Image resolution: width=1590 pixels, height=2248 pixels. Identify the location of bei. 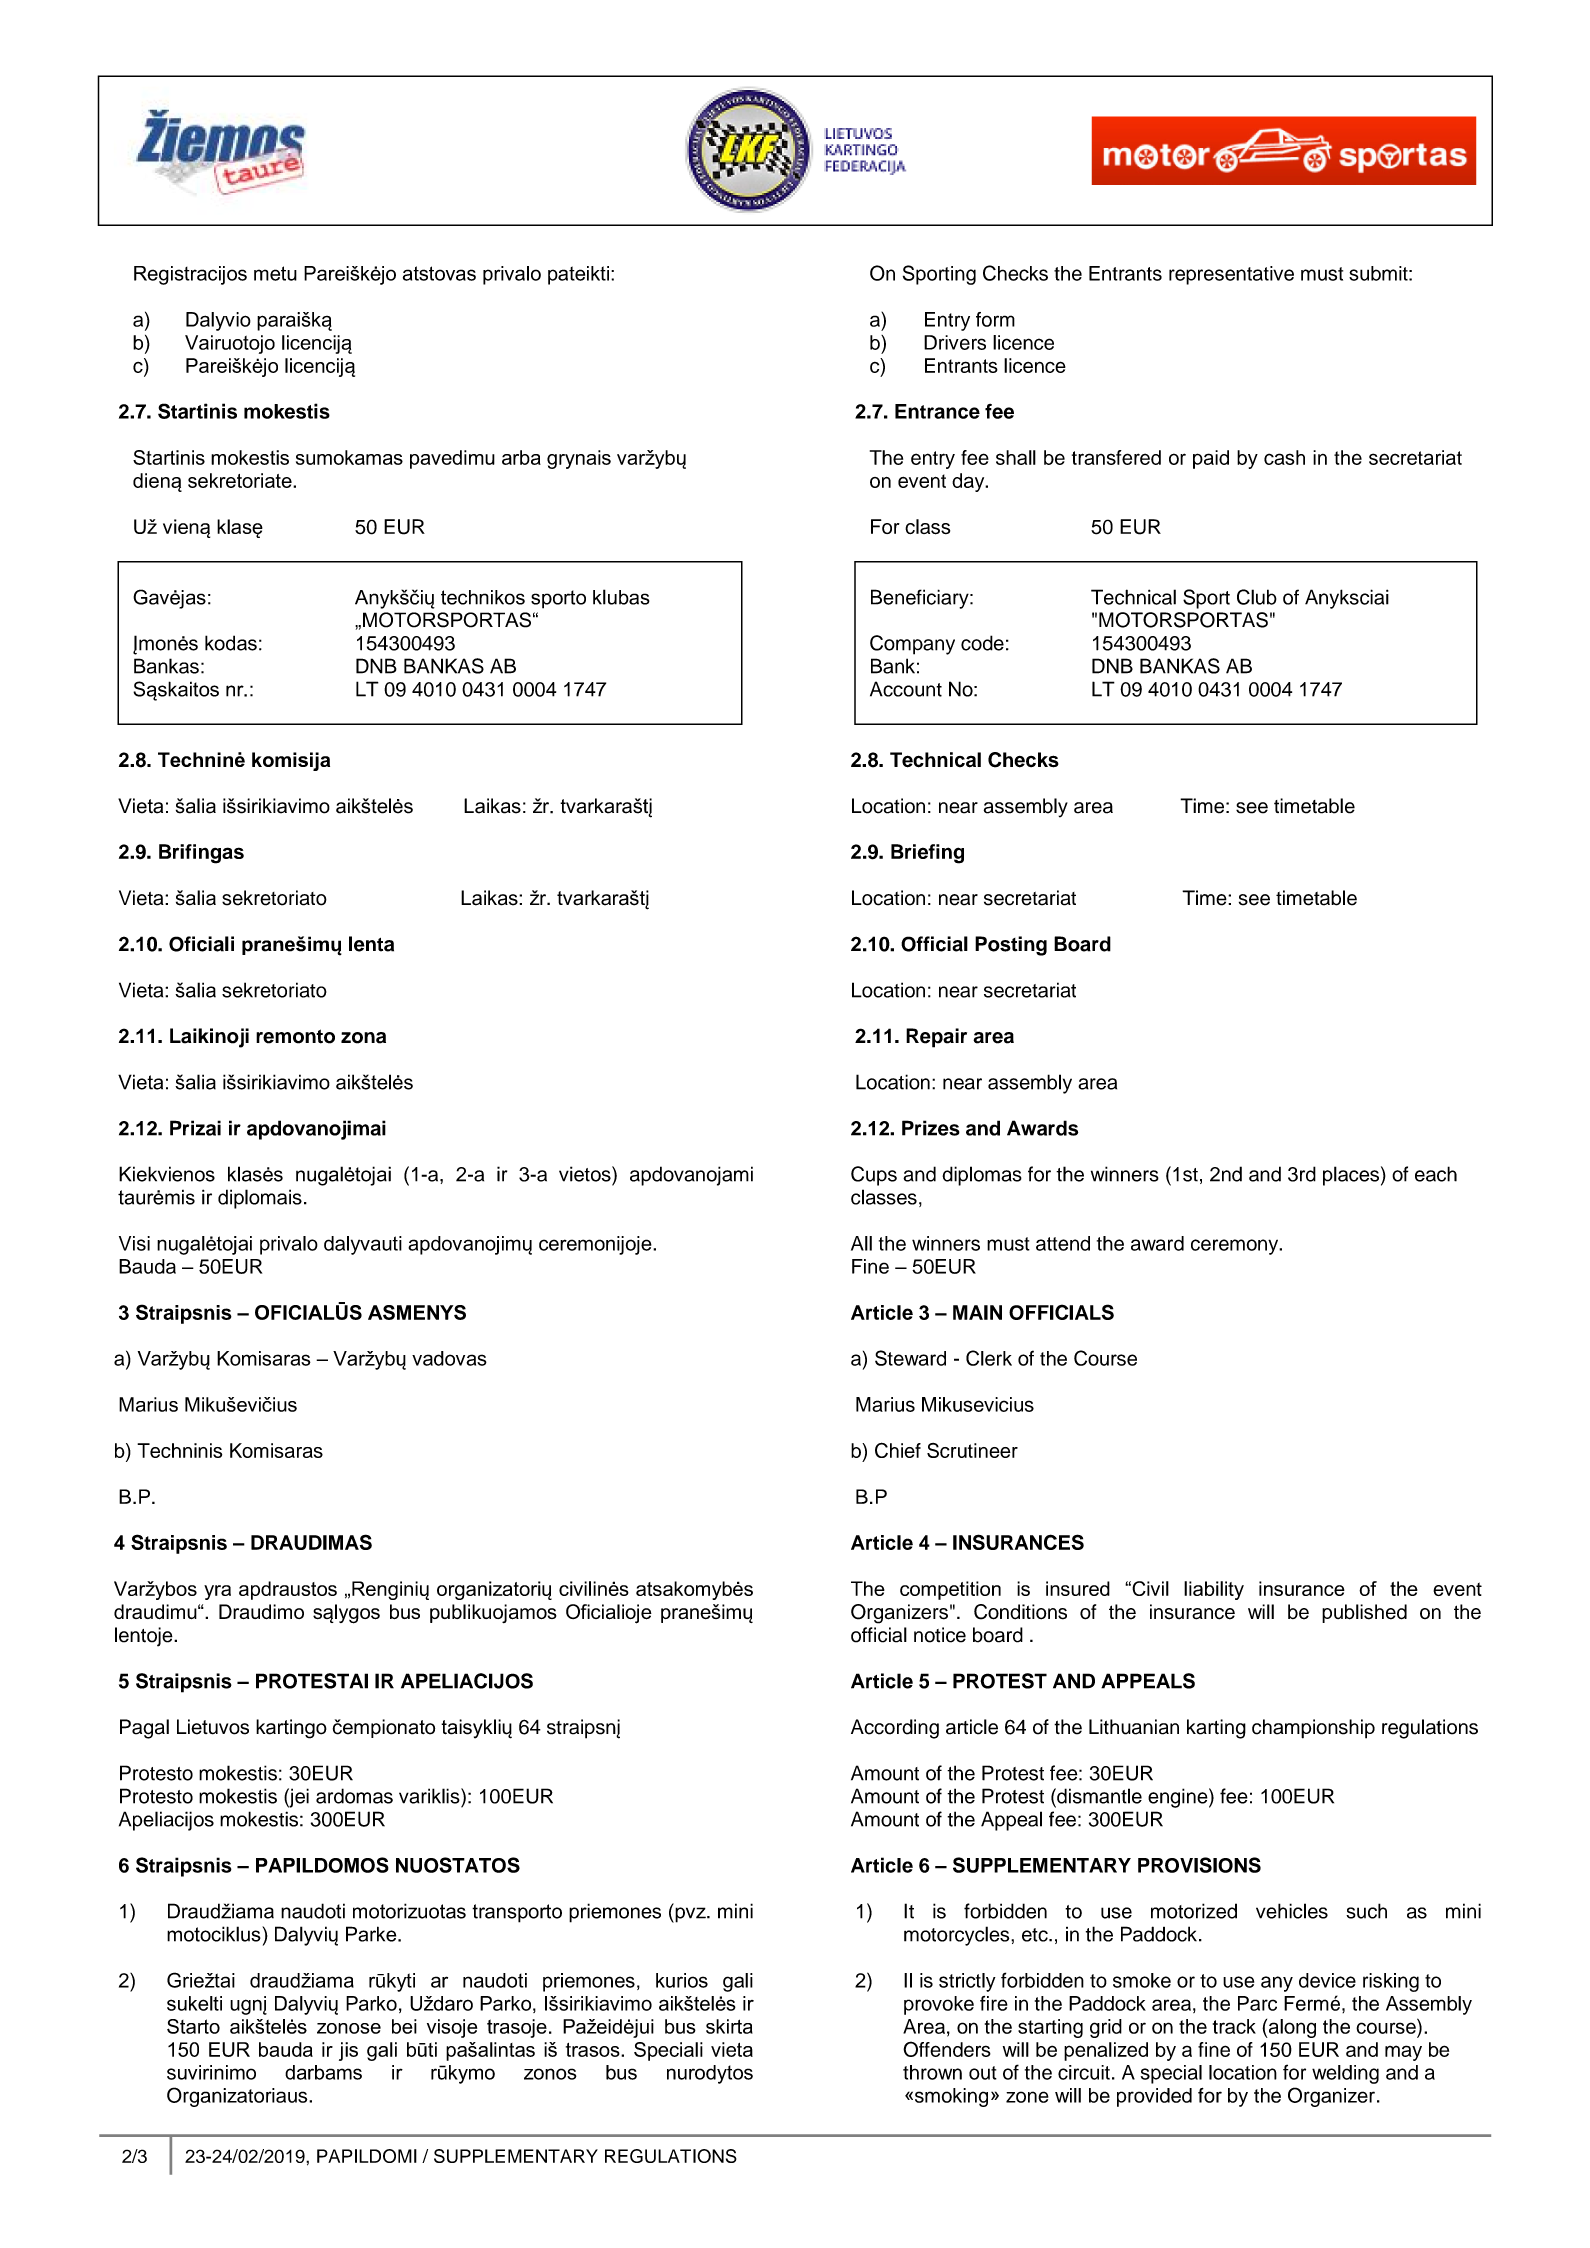
(404, 2026).
